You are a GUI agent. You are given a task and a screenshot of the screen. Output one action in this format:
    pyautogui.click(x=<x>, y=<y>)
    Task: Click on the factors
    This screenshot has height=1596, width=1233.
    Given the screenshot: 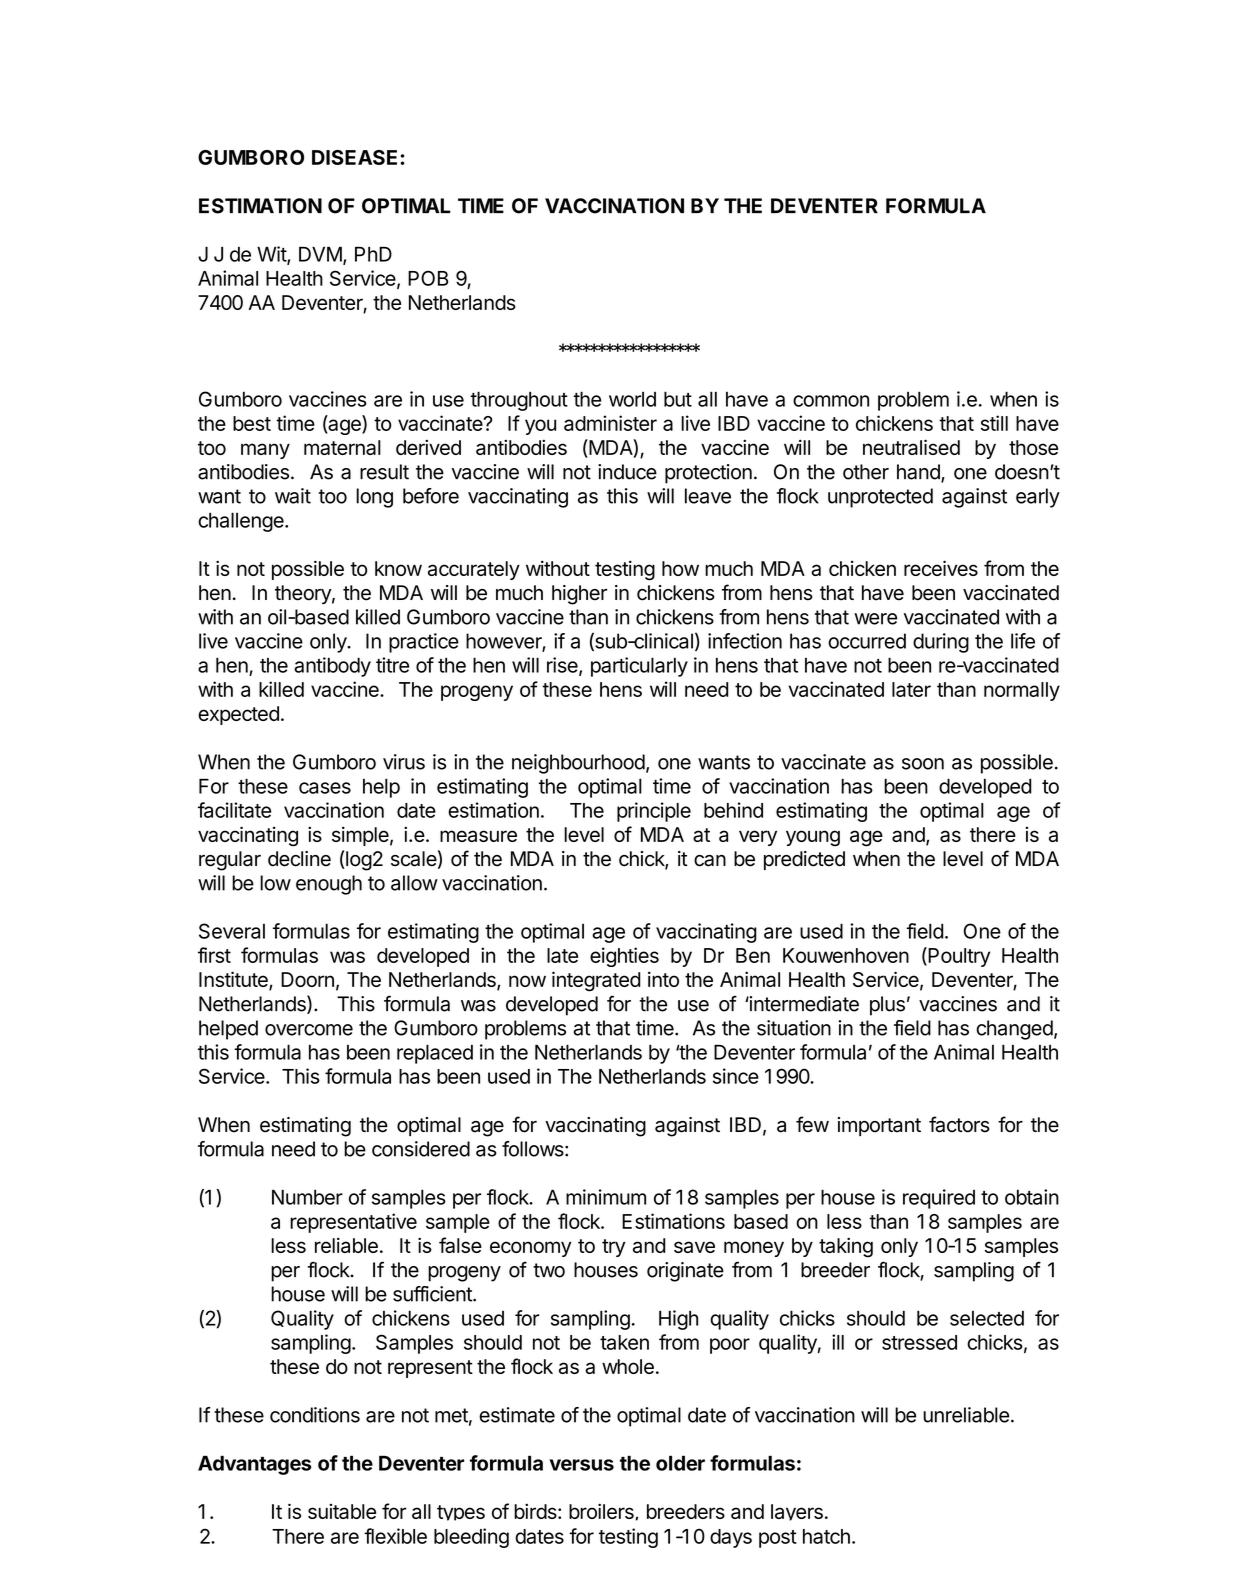 What is the action you would take?
    pyautogui.click(x=959, y=1124)
